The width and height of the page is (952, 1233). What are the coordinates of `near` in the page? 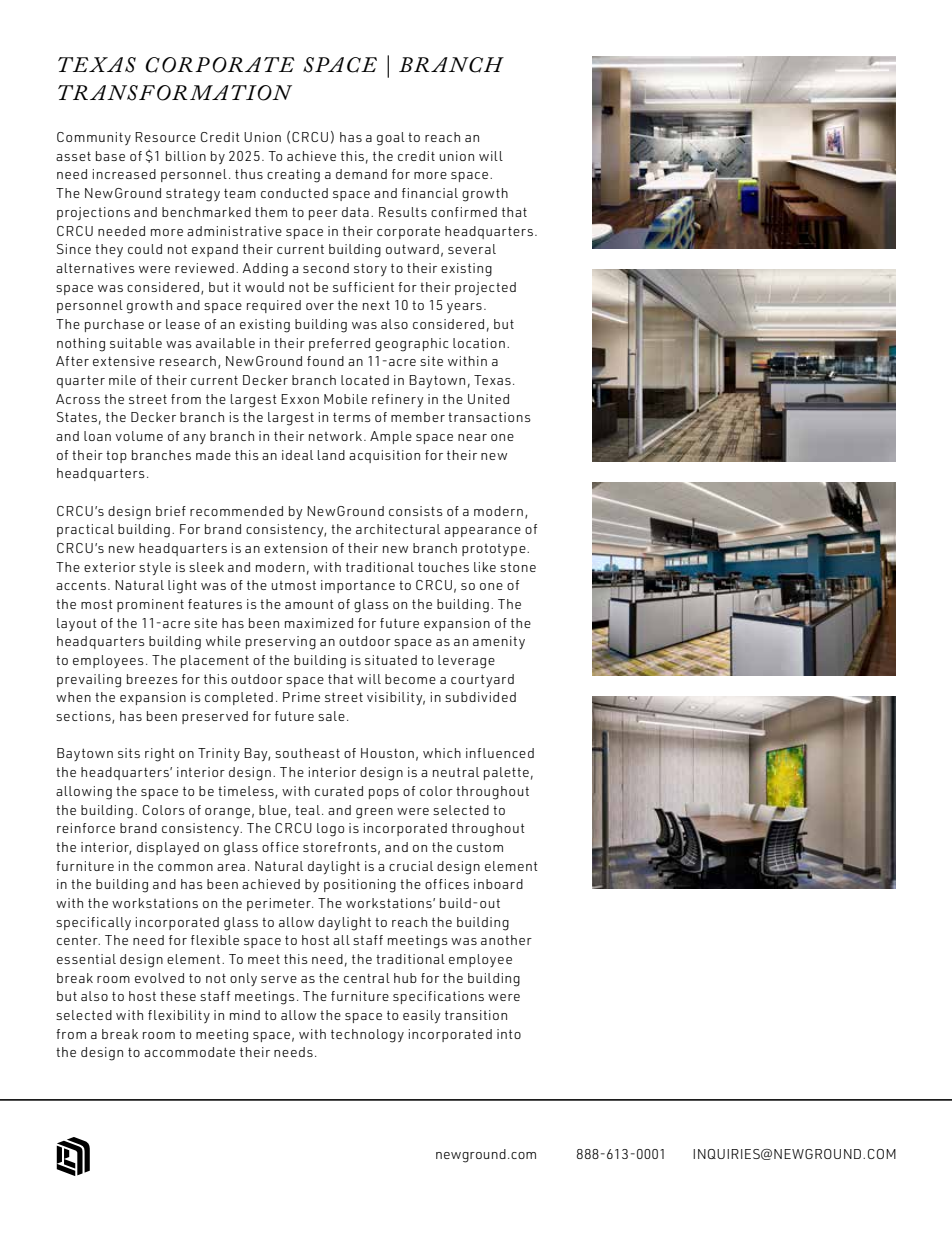 It's located at (472, 437).
